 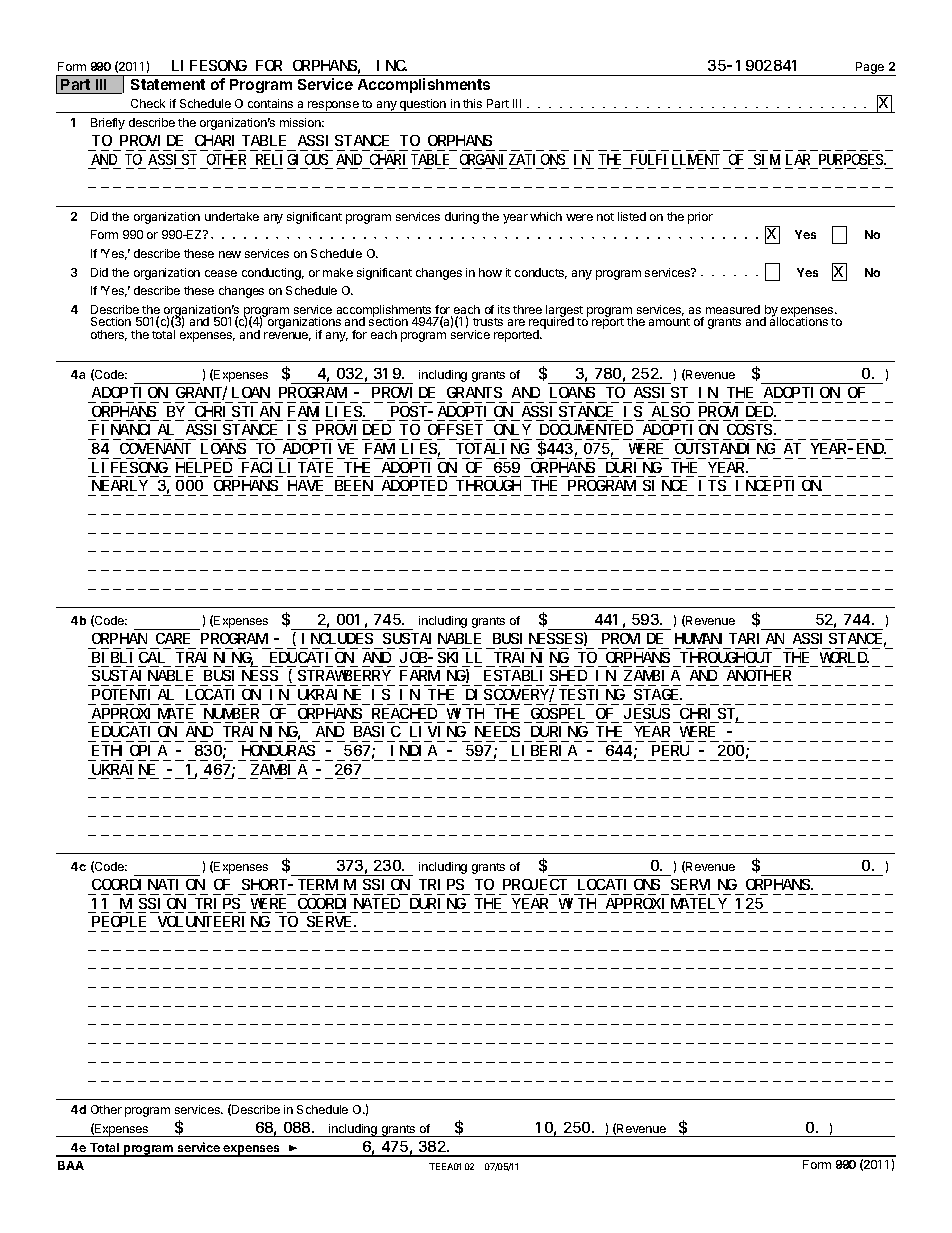 What do you see at coordinates (414, 750) in the document?
I see `INDIA` at bounding box center [414, 750].
